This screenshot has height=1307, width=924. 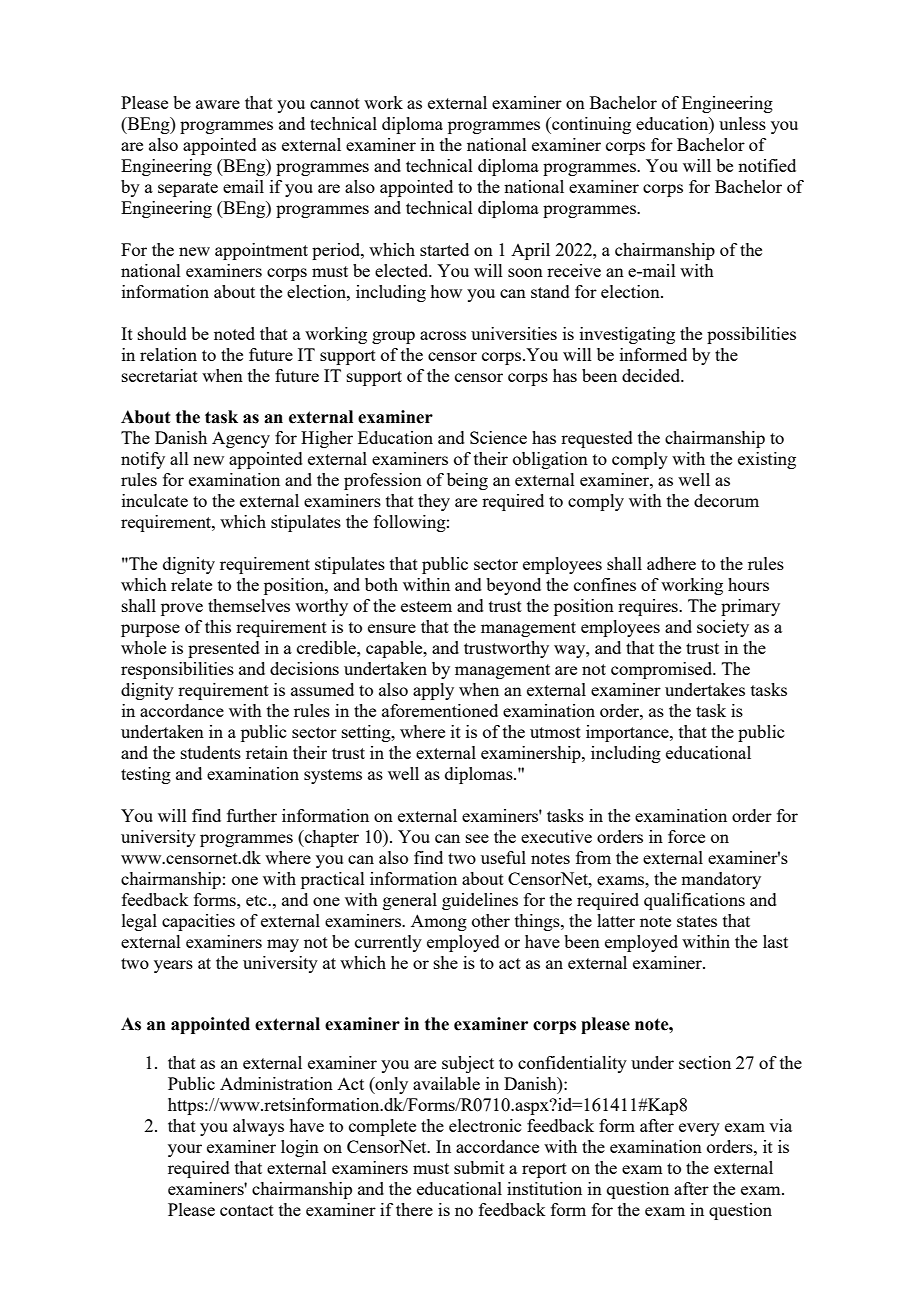 What do you see at coordinates (446, 962) in the screenshot?
I see `she` at bounding box center [446, 962].
